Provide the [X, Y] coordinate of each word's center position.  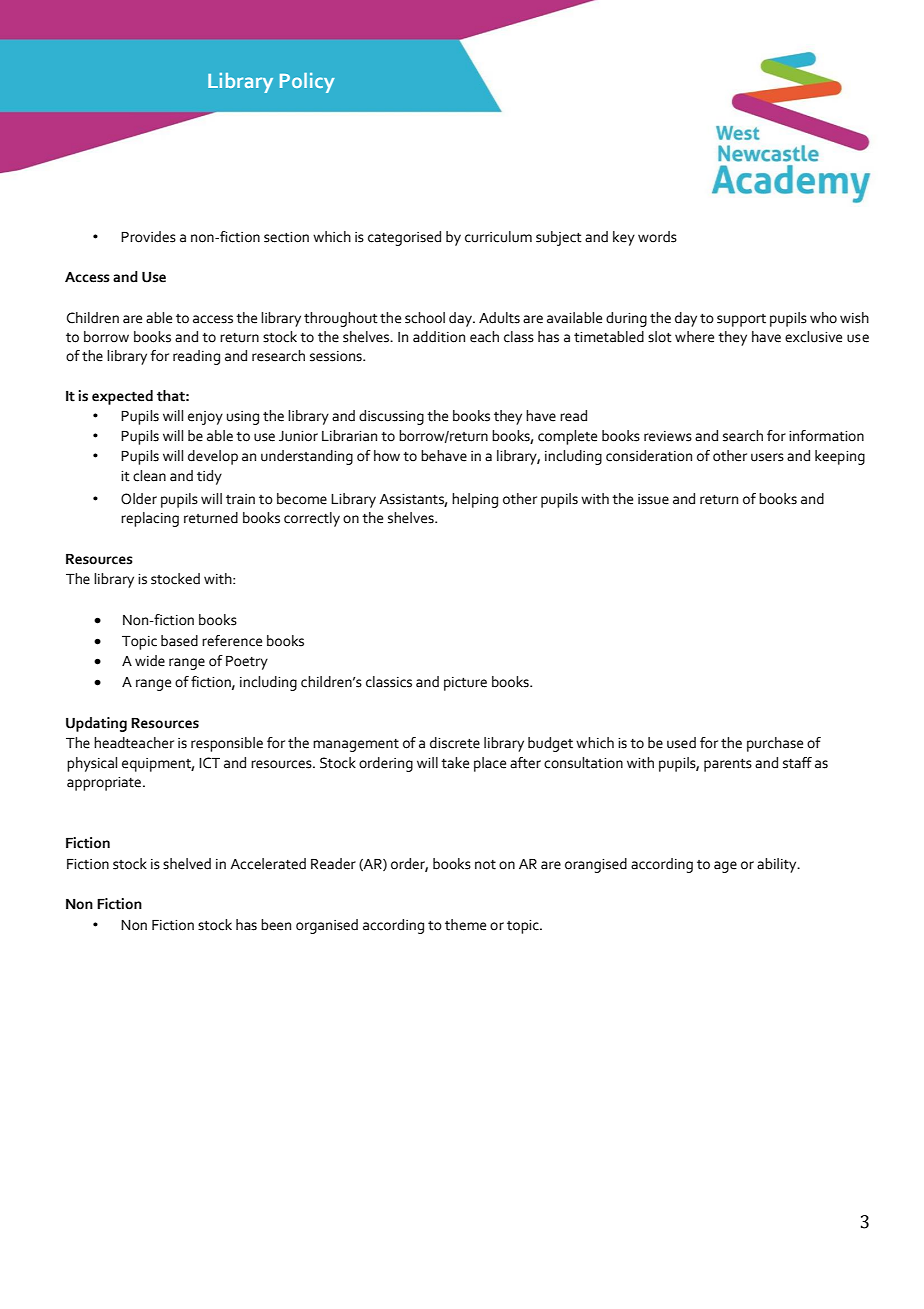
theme [465, 925]
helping [475, 500]
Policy [307, 83]
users [767, 457]
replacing [150, 519]
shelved [187, 864]
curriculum [498, 237]
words [657, 237]
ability [778, 865]
